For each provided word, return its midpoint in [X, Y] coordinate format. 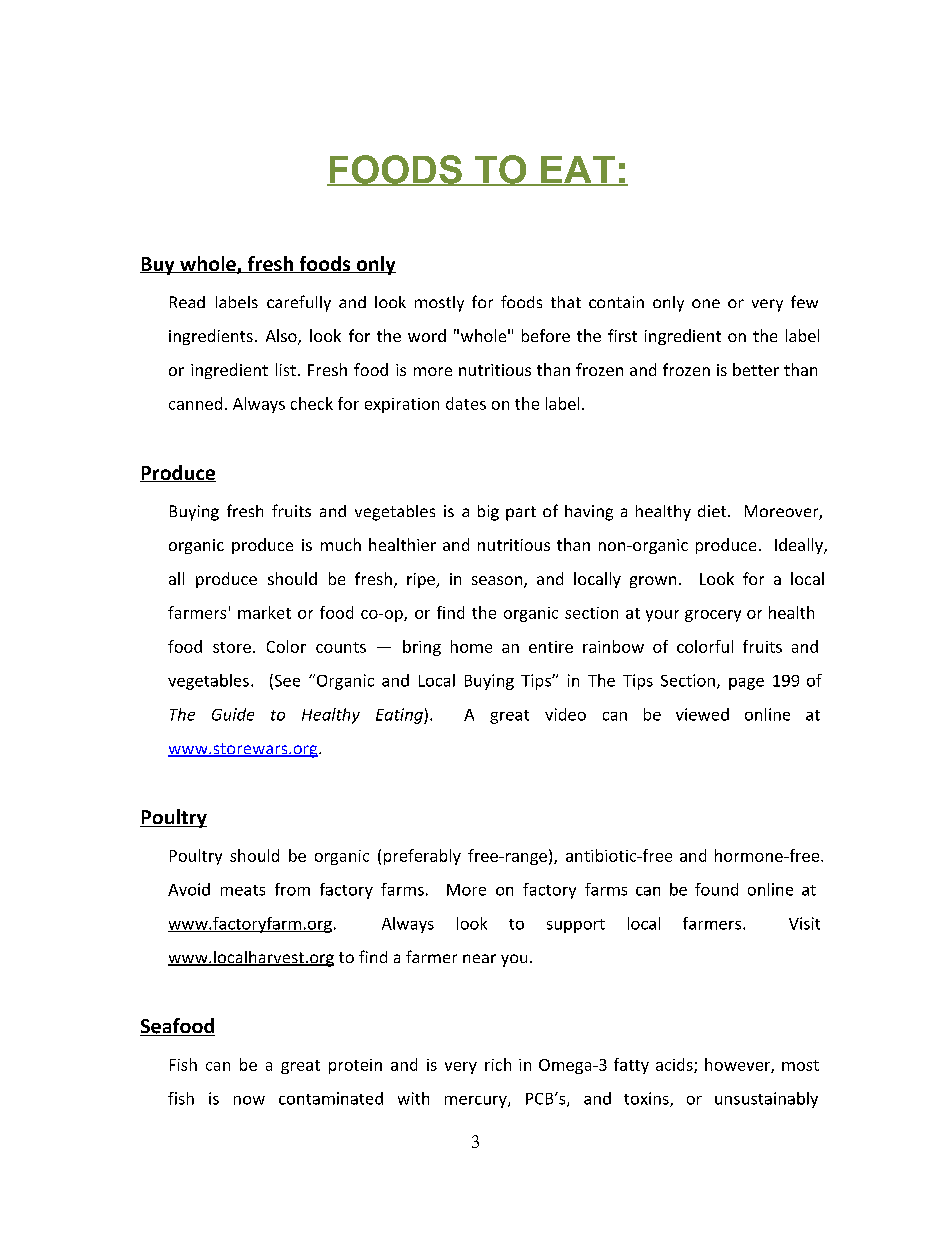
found [716, 889]
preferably [422, 857]
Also [282, 337]
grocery [713, 616]
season [498, 582]
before [546, 335]
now [249, 1100]
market [264, 612]
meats [243, 890]
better [756, 369]
